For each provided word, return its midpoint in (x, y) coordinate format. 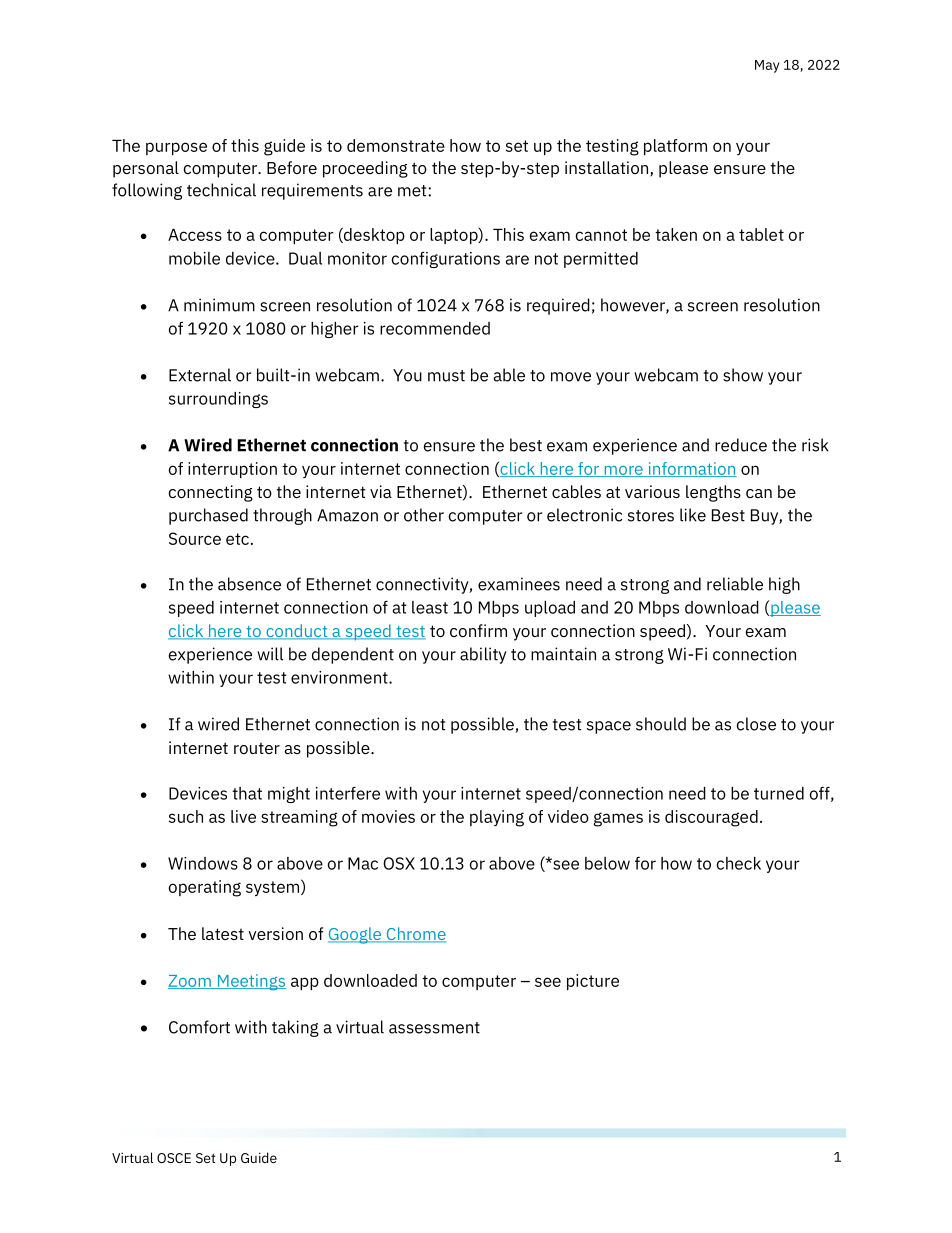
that (247, 793)
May (767, 66)
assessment (434, 1028)
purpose (176, 148)
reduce (741, 445)
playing (497, 818)
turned (779, 793)
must (446, 376)
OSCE (174, 1158)
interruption (232, 470)
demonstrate (396, 145)
